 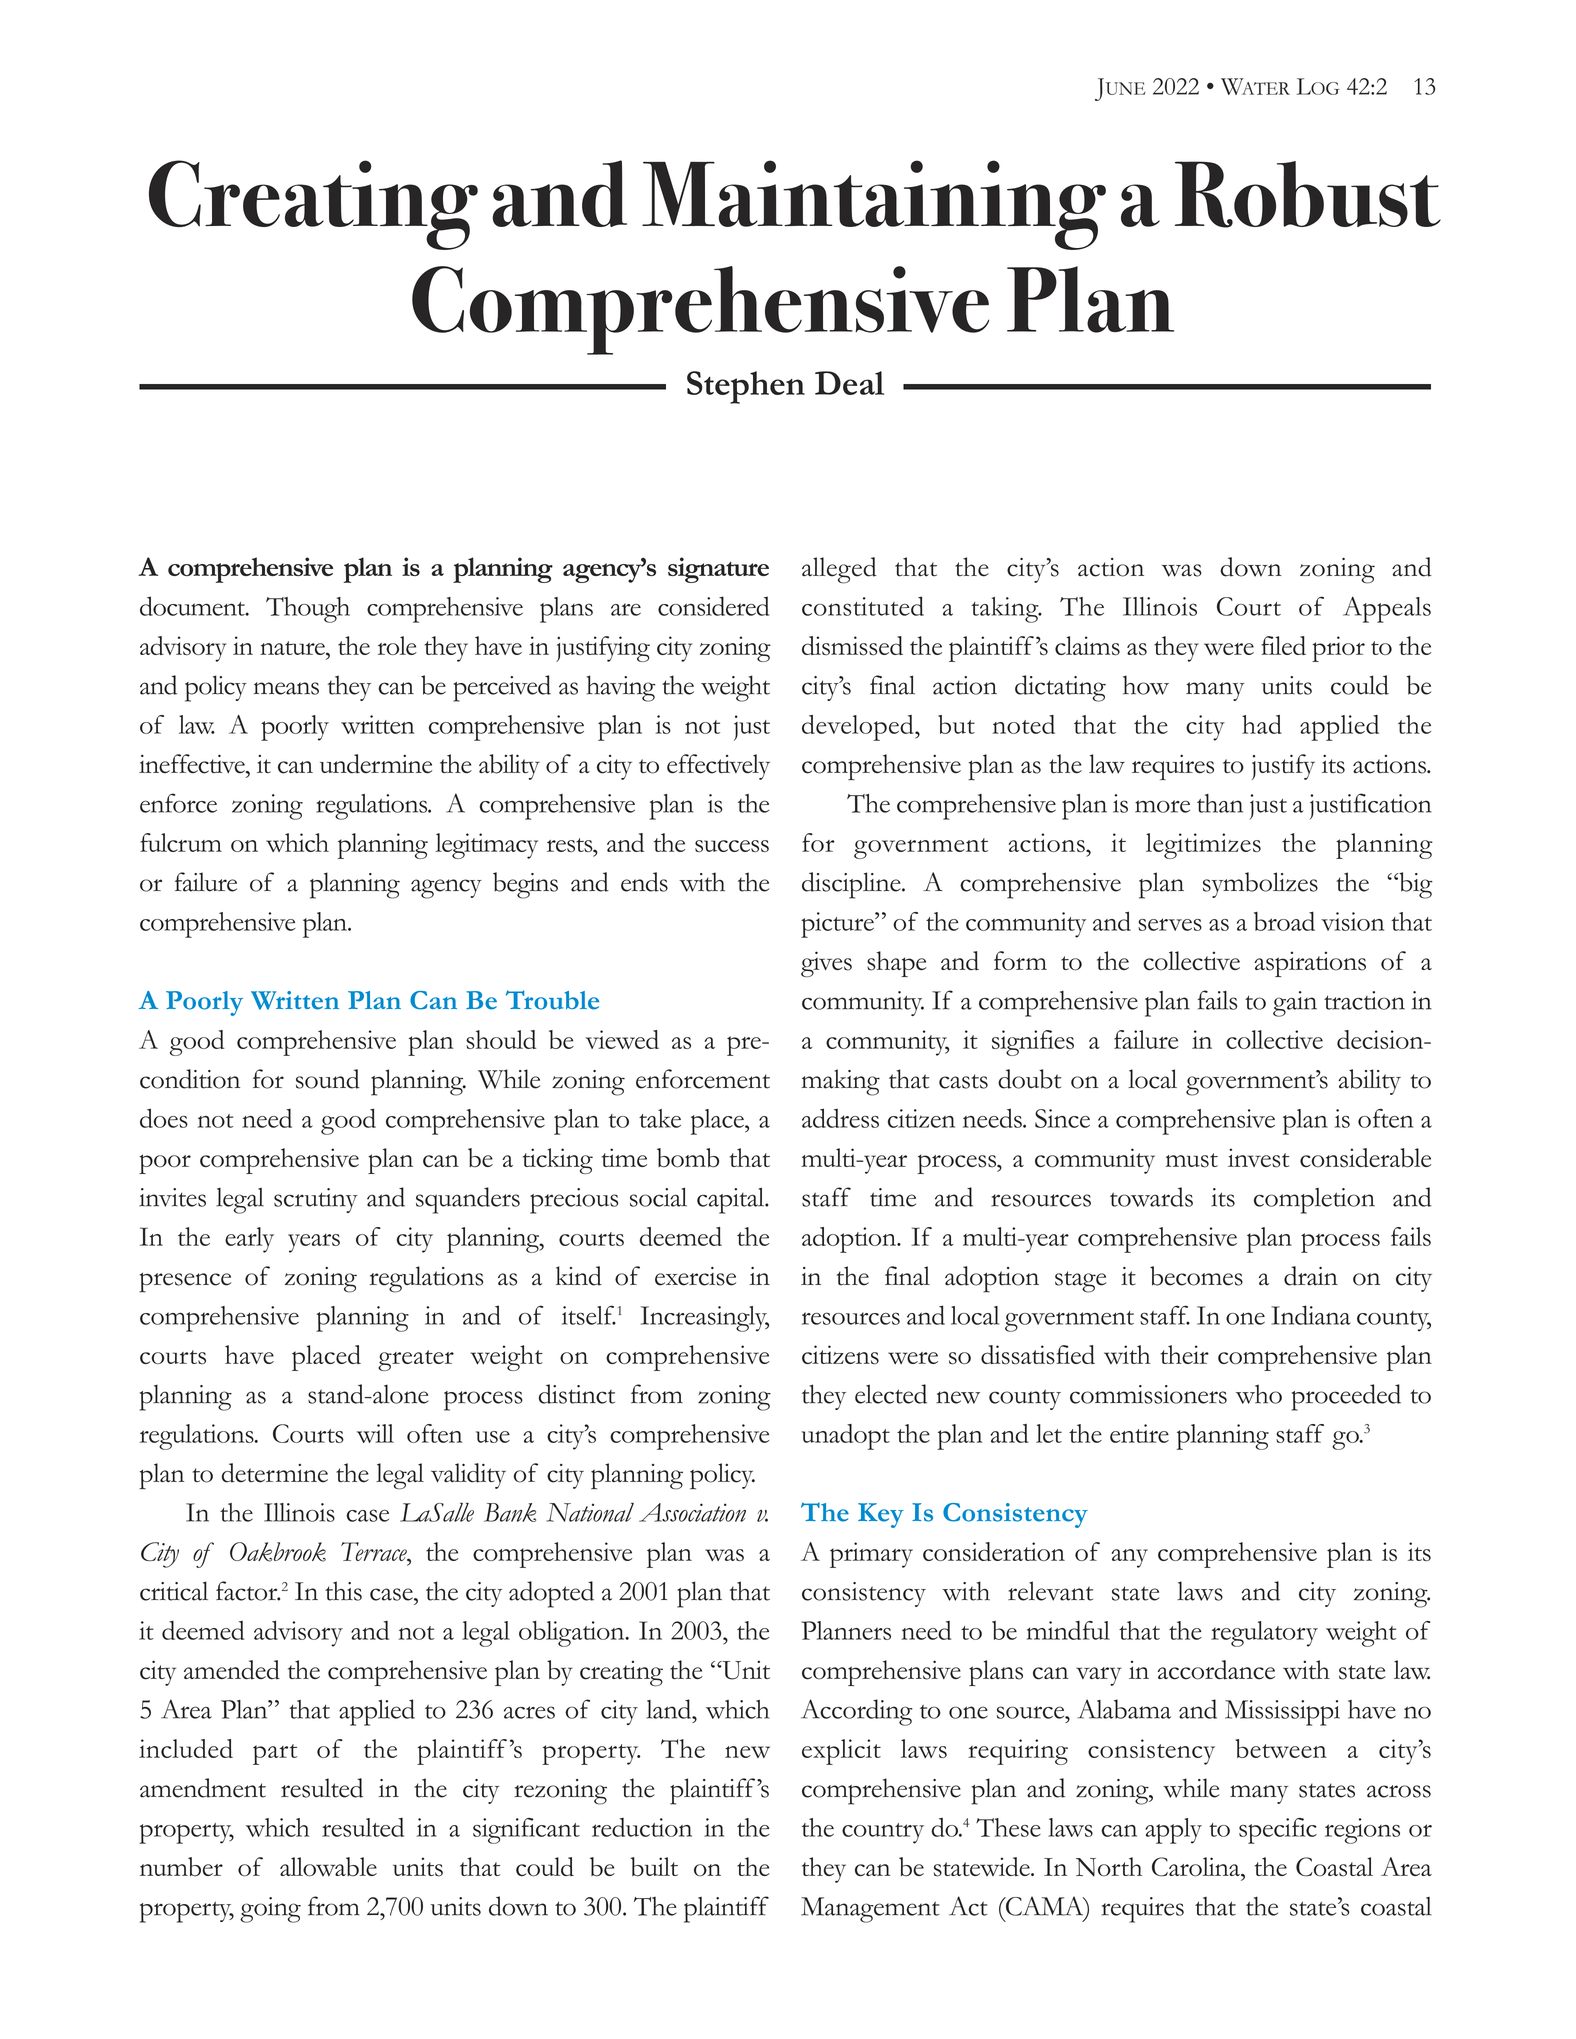 I want to click on Stephen, so click(x=746, y=387).
